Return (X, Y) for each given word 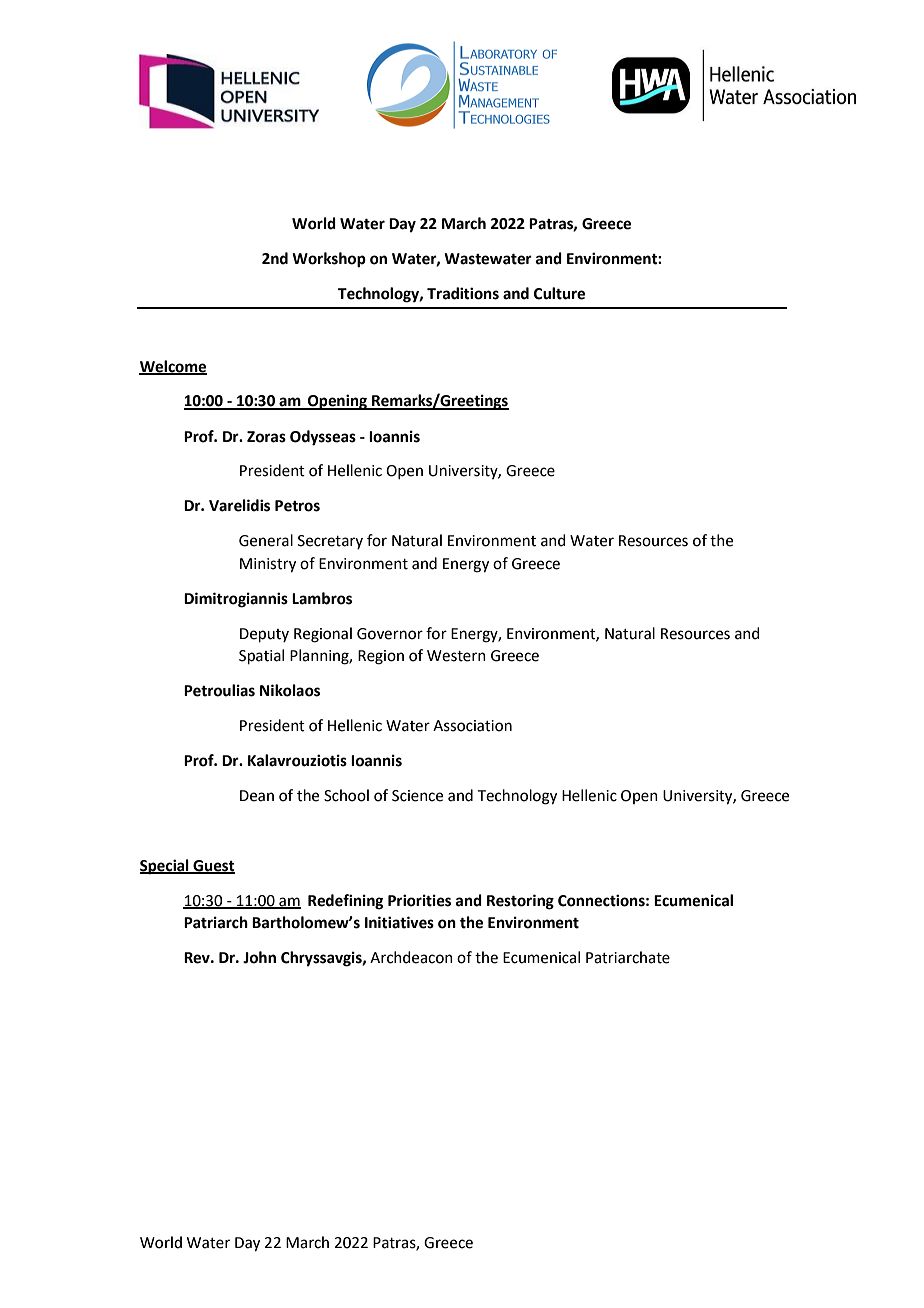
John (259, 957)
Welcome (173, 367)
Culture (559, 293)
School (346, 795)
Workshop (329, 260)
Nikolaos (290, 690)
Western (456, 656)
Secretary (330, 542)
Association (472, 726)
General (266, 540)
